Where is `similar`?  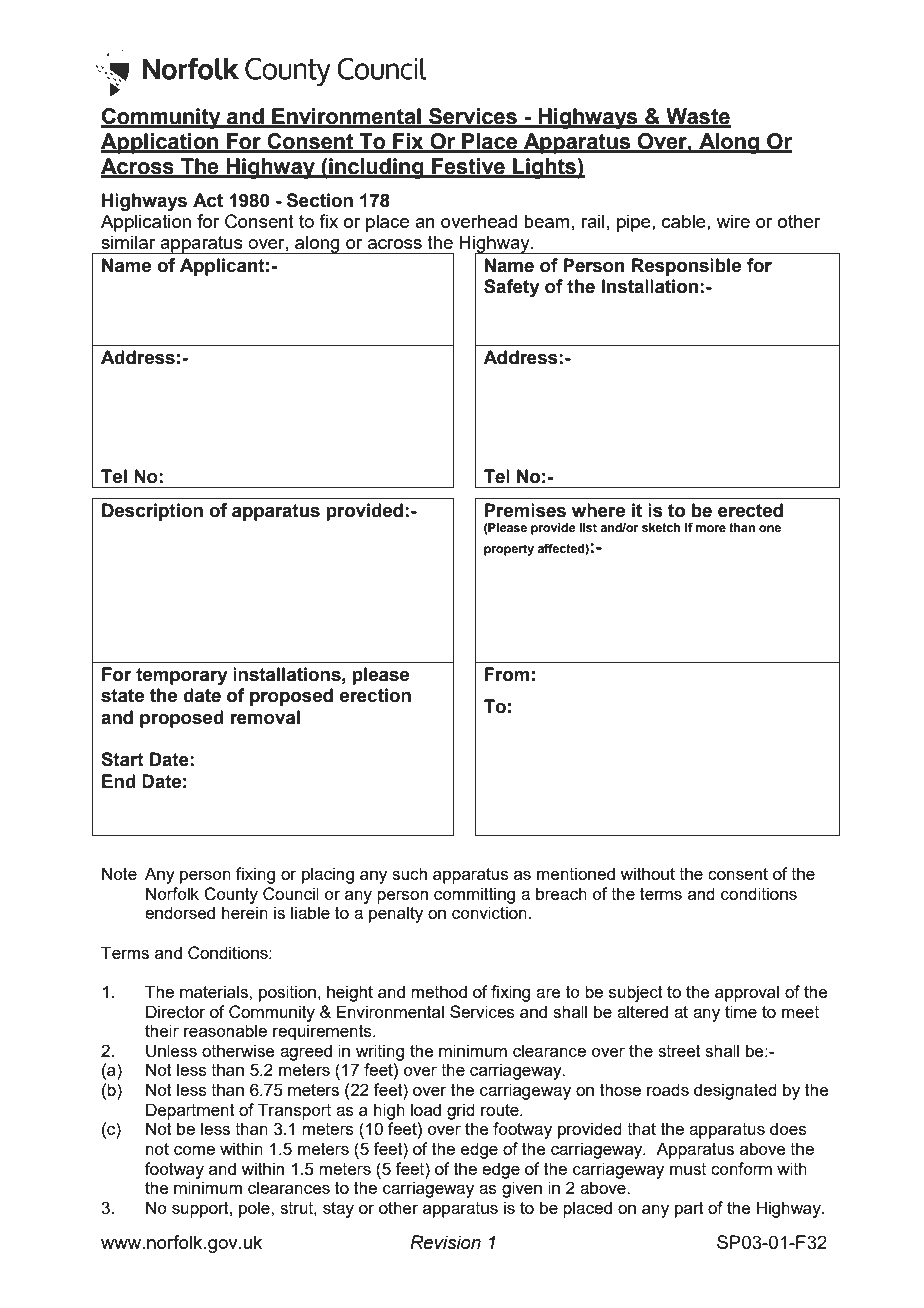
similar is located at coordinates (128, 242).
